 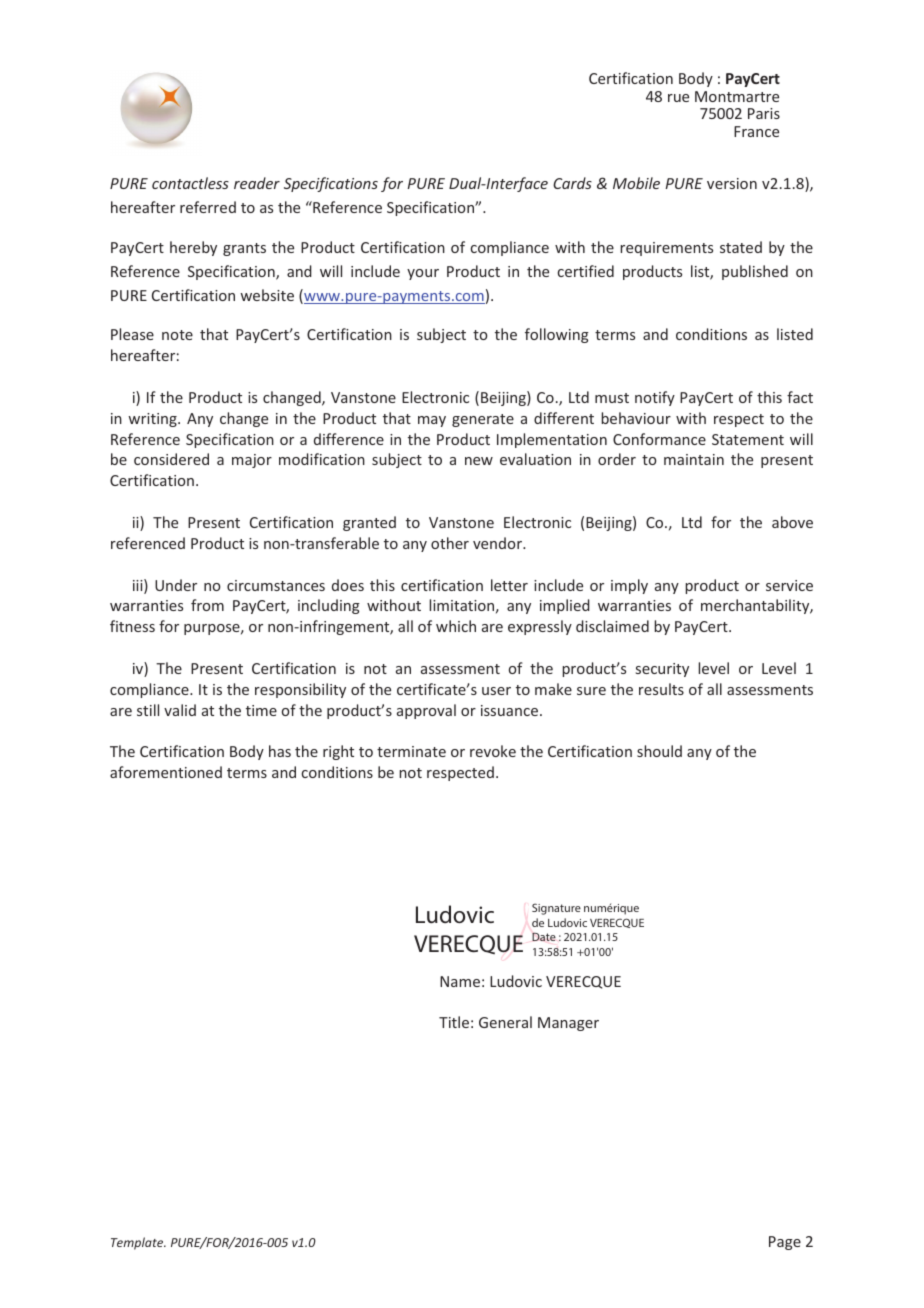 I want to click on Template, so click(x=138, y=1243).
